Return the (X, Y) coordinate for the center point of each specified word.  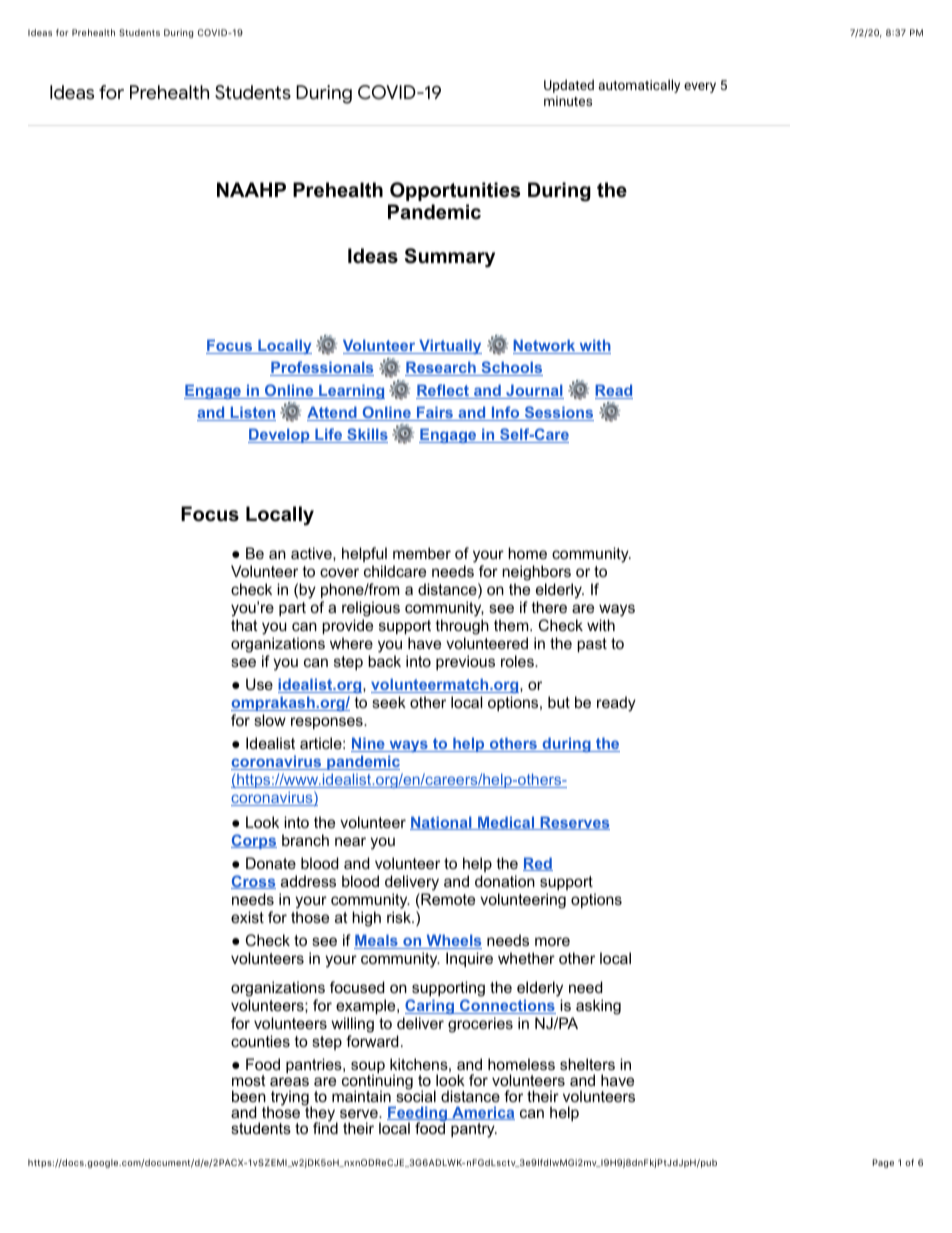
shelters (587, 1064)
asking (598, 1007)
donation (505, 881)
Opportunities (455, 191)
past (592, 645)
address (308, 881)
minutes (568, 101)
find (325, 1127)
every (700, 87)
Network (545, 346)
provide (347, 626)
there (549, 607)
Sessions (558, 413)
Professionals (322, 368)
